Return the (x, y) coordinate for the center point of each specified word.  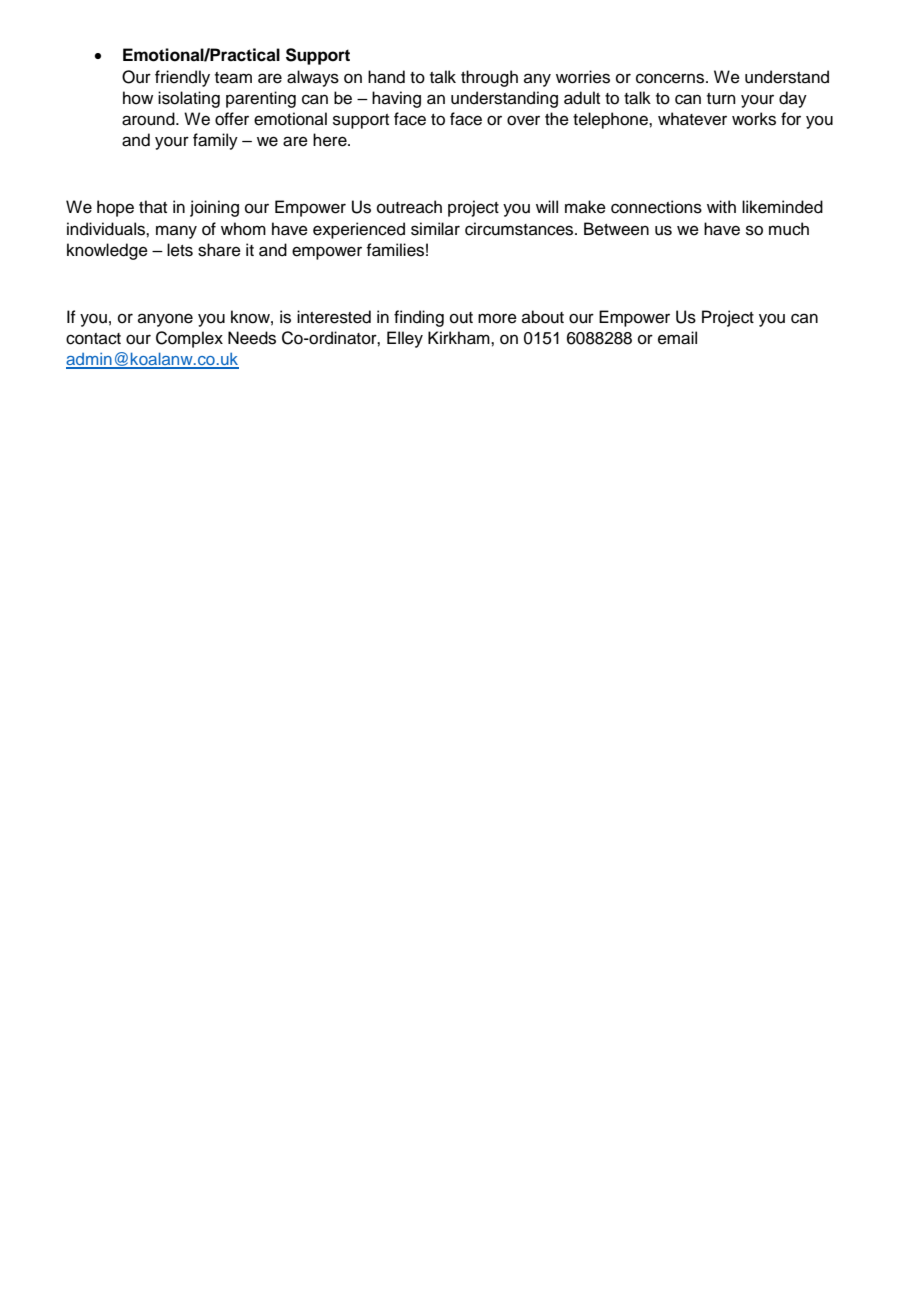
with (721, 206)
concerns (671, 78)
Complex (189, 339)
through (489, 78)
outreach (409, 207)
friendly (182, 78)
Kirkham (460, 338)
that (153, 206)
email (677, 338)
